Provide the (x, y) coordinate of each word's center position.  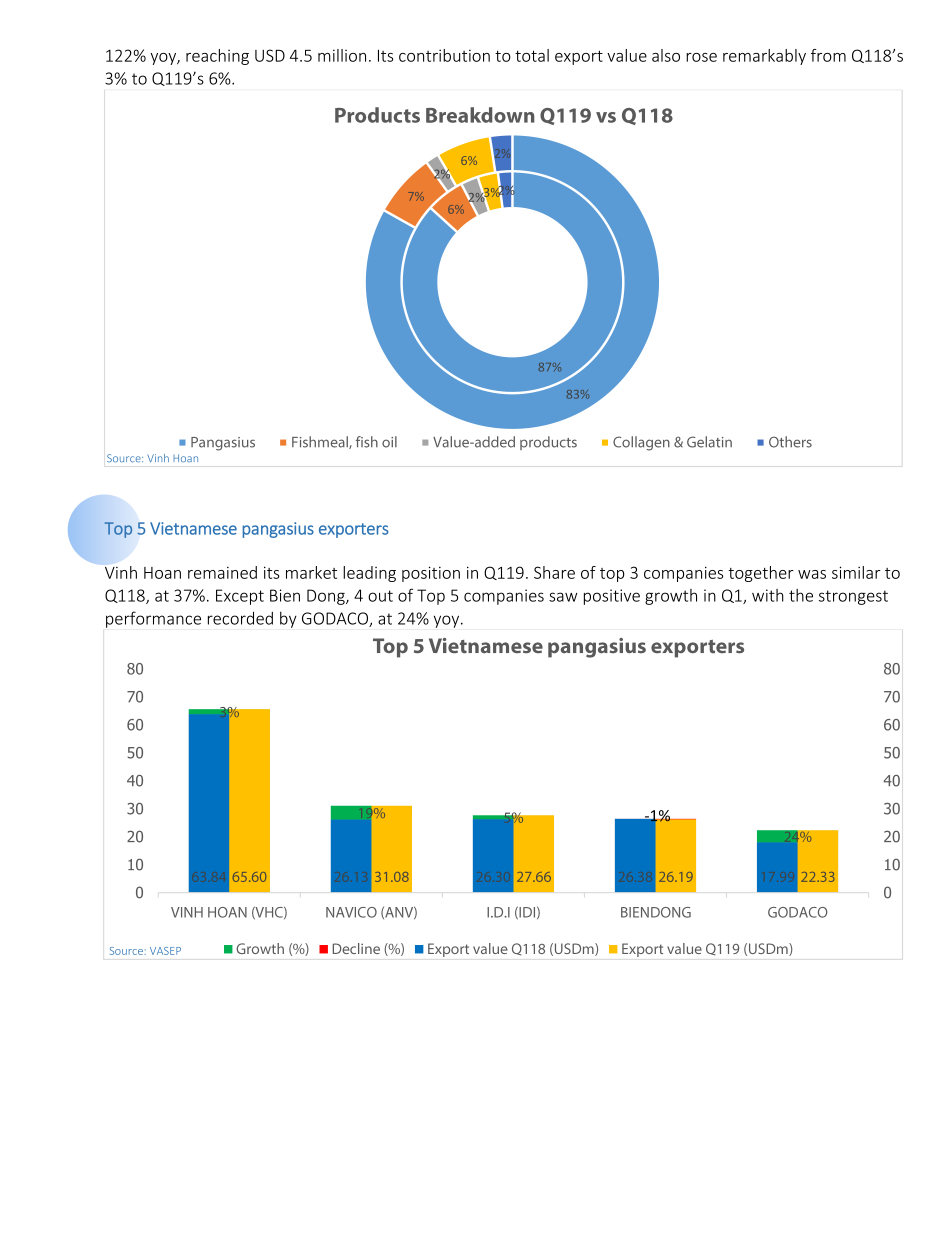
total (532, 55)
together (761, 574)
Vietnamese (193, 528)
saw (563, 597)
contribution (444, 55)
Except (240, 597)
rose (701, 57)
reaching (217, 57)
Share (554, 572)
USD (270, 55)
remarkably (764, 57)
